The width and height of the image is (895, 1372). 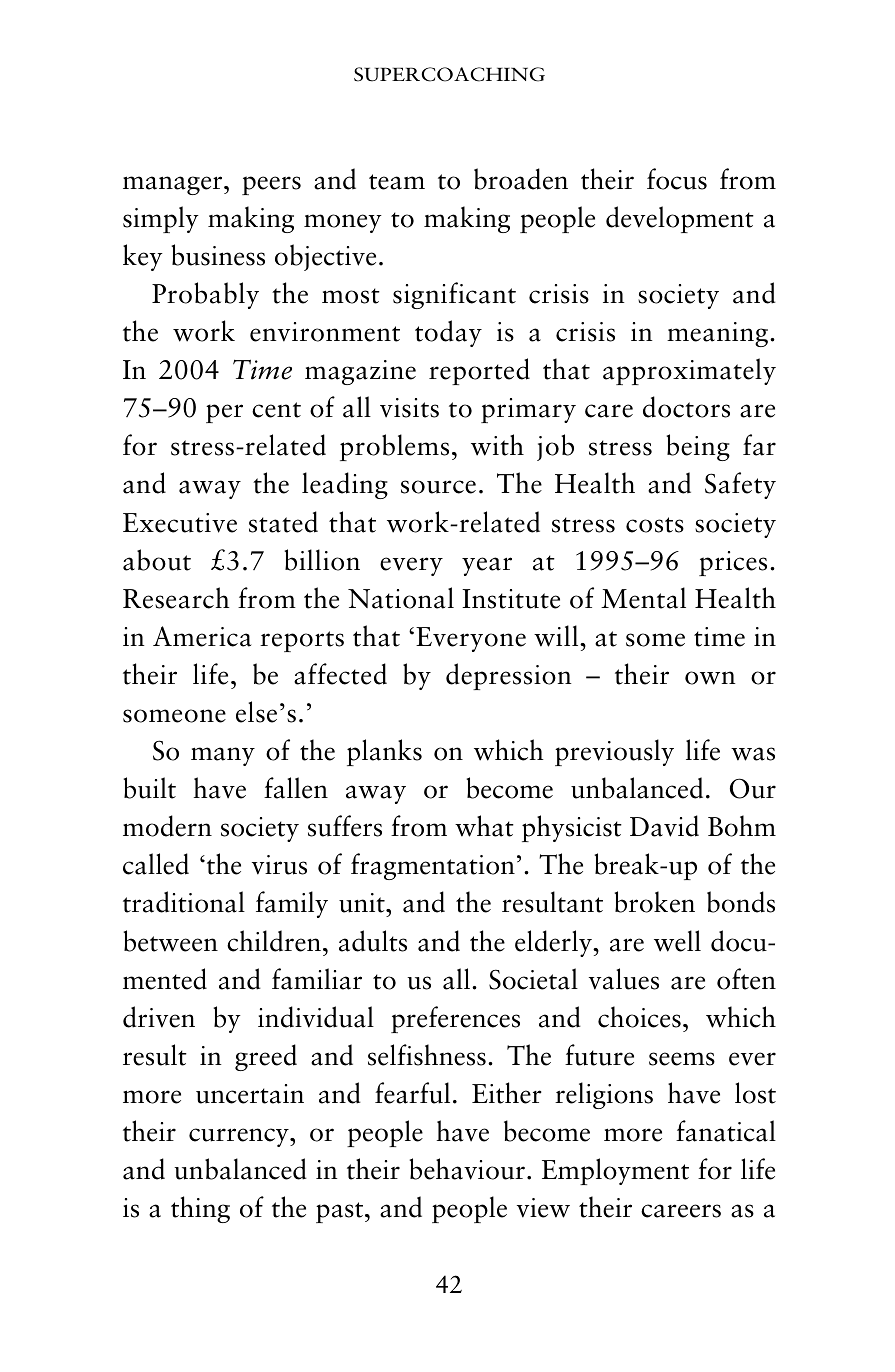 What do you see at coordinates (218, 255) in the image?
I see `business` at bounding box center [218, 255].
